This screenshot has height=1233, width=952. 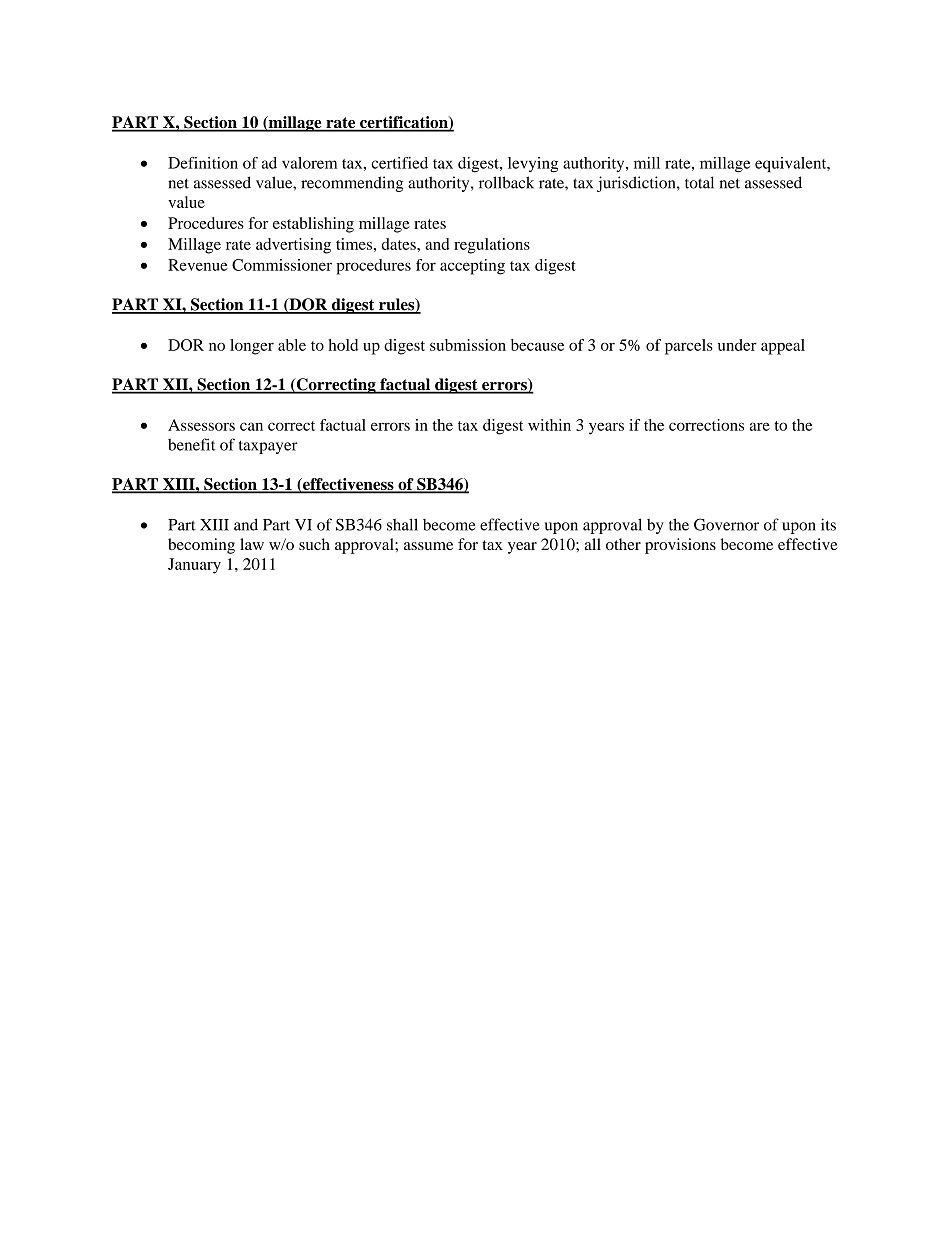 What do you see at coordinates (737, 345) in the screenshot?
I see `under` at bounding box center [737, 345].
